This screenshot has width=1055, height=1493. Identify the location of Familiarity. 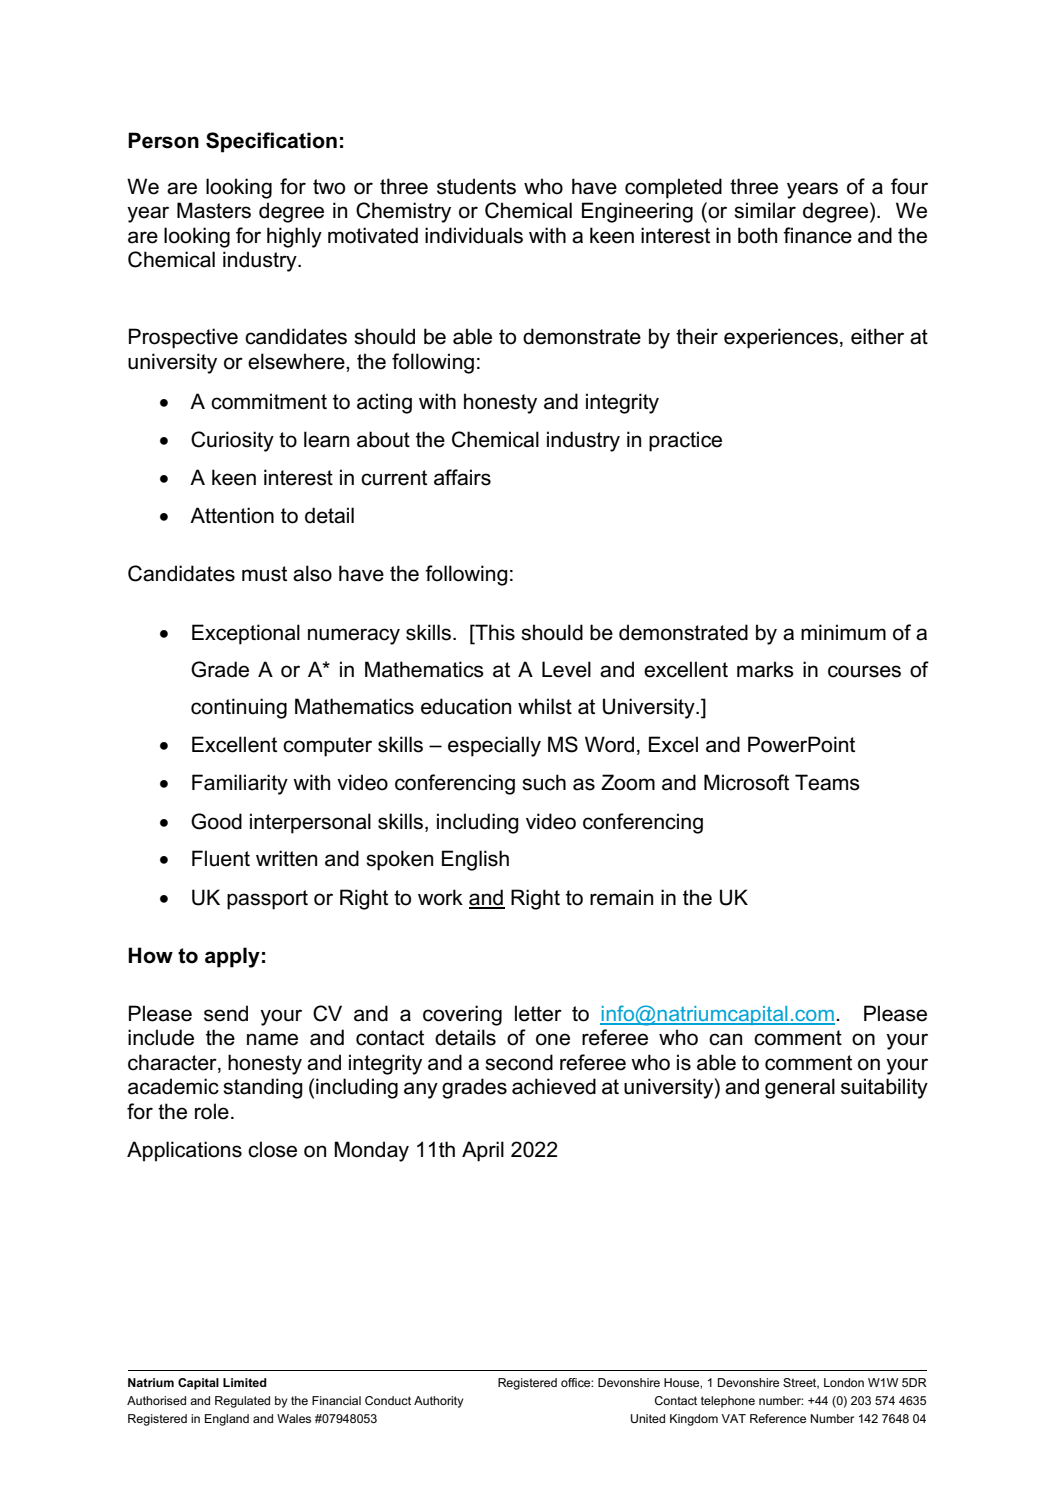
(240, 784).
